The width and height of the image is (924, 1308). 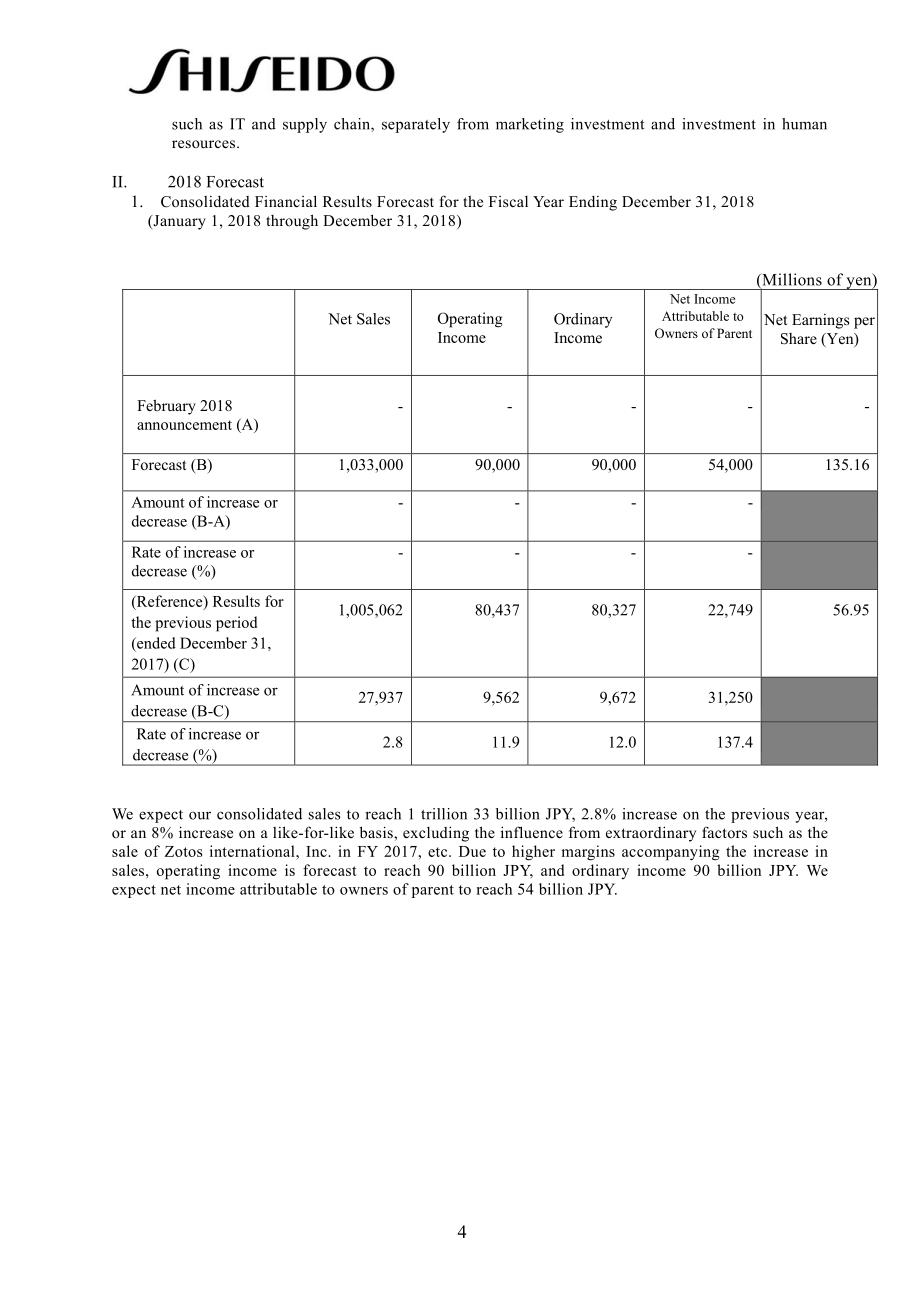 I want to click on basis, so click(x=377, y=832).
